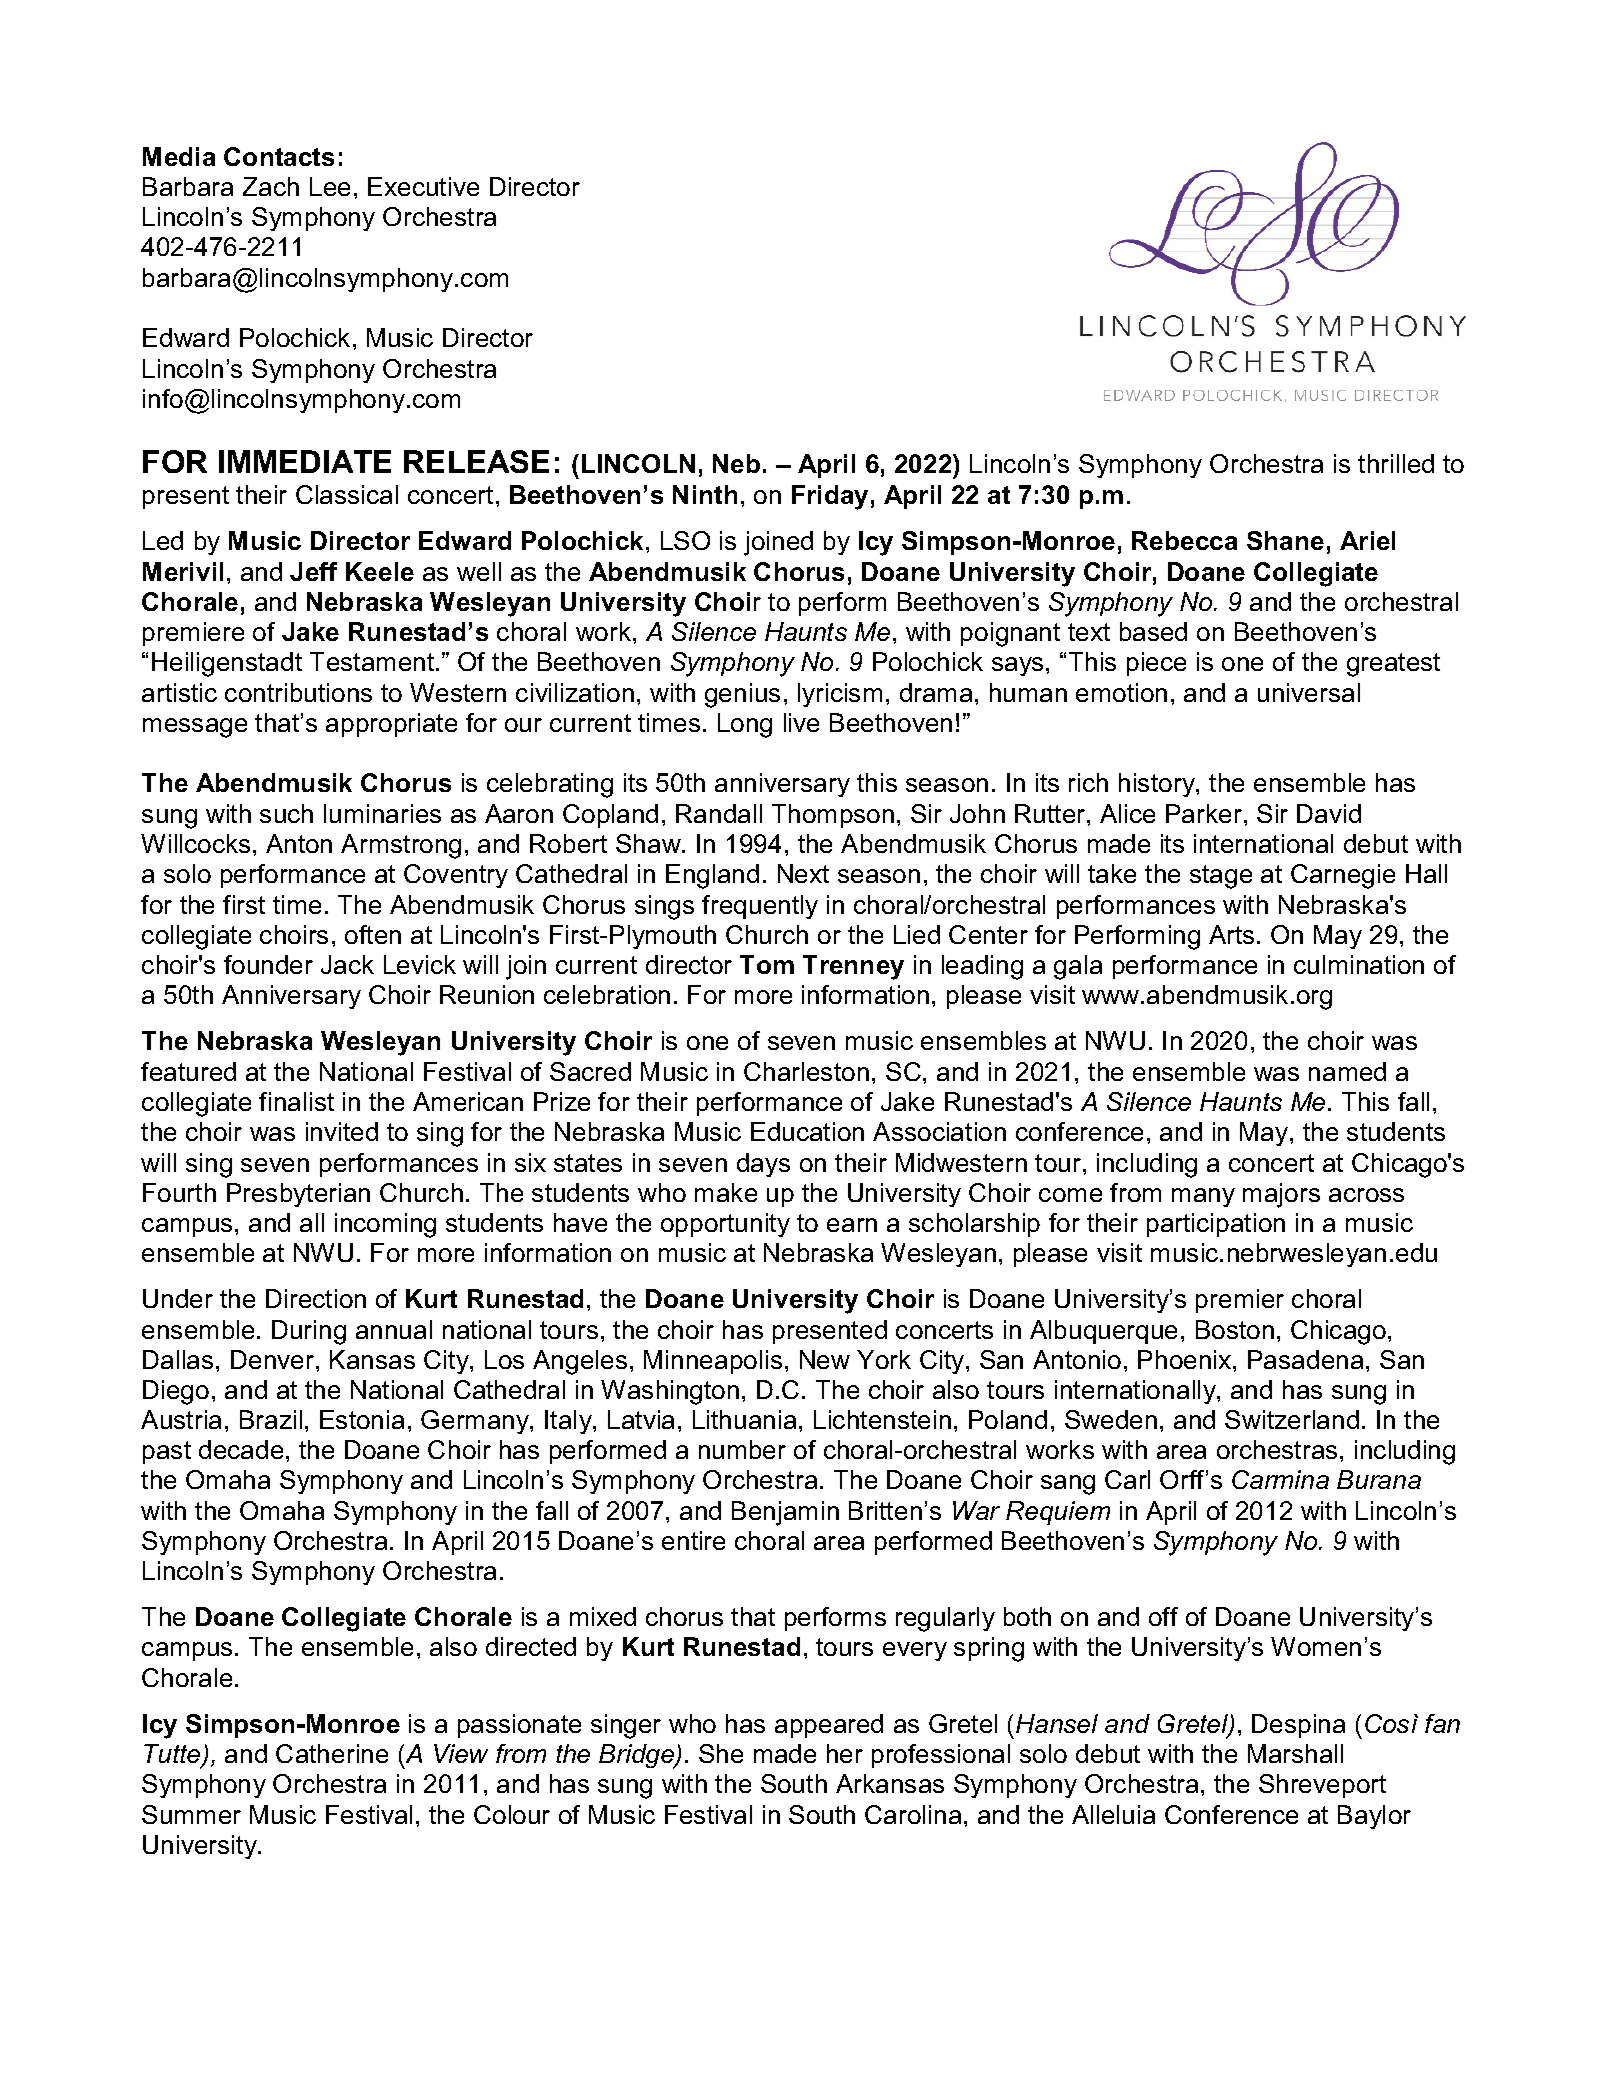  Describe the element at coordinates (1322, 1786) in the document. I see `Shreveport` at that location.
